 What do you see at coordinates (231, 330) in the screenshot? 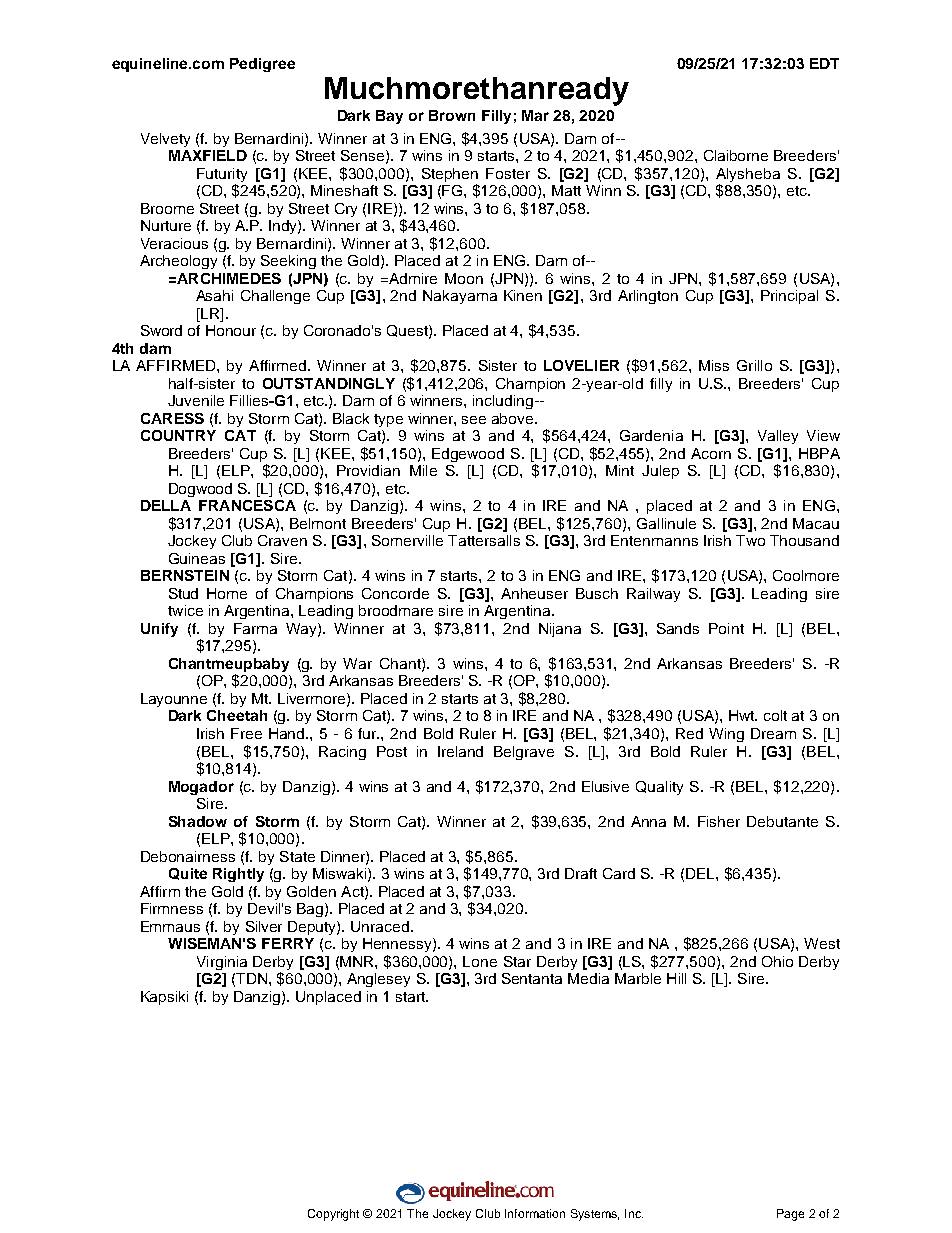
I see `Honour` at bounding box center [231, 330].
